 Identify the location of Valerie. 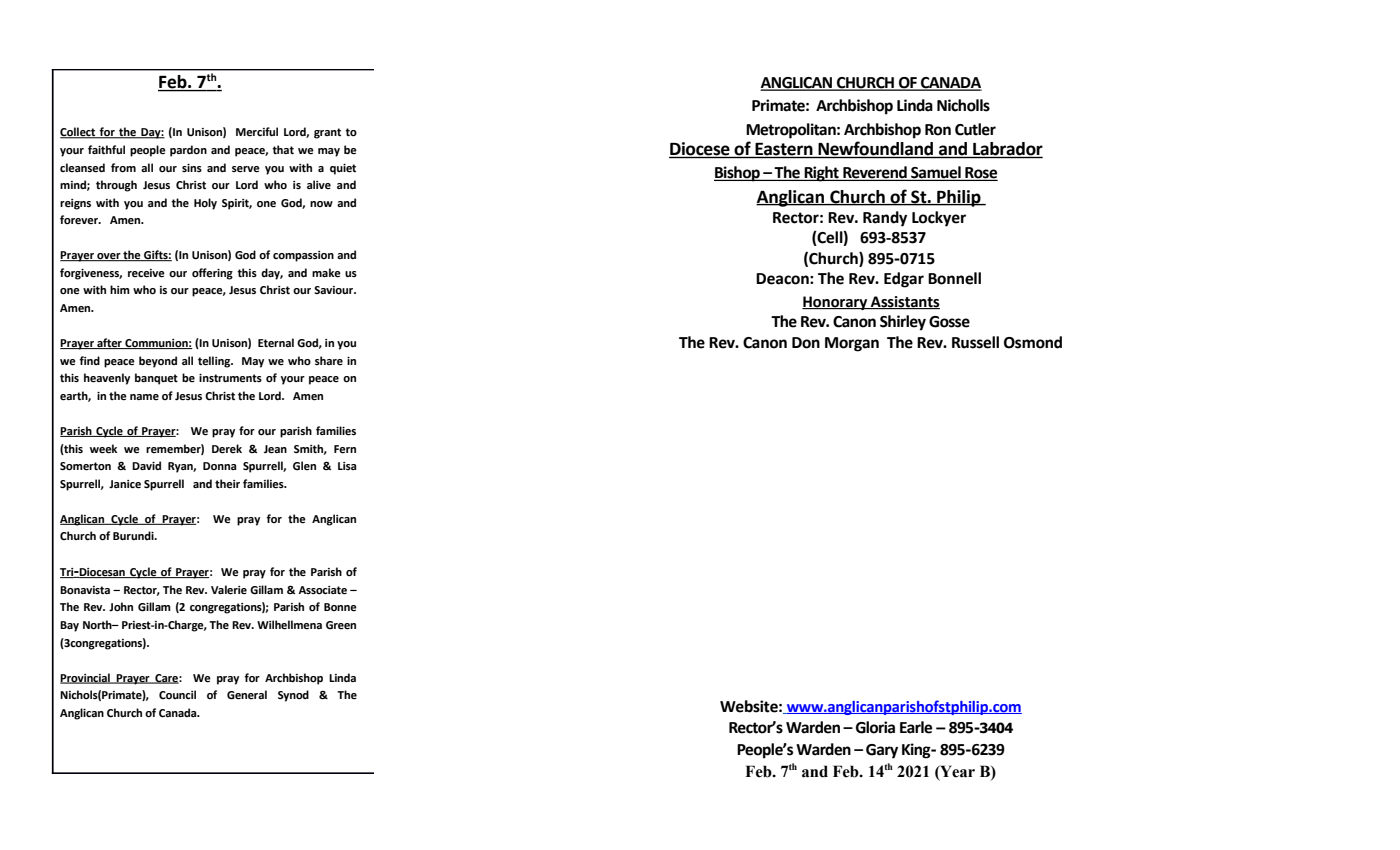
(229, 590).
